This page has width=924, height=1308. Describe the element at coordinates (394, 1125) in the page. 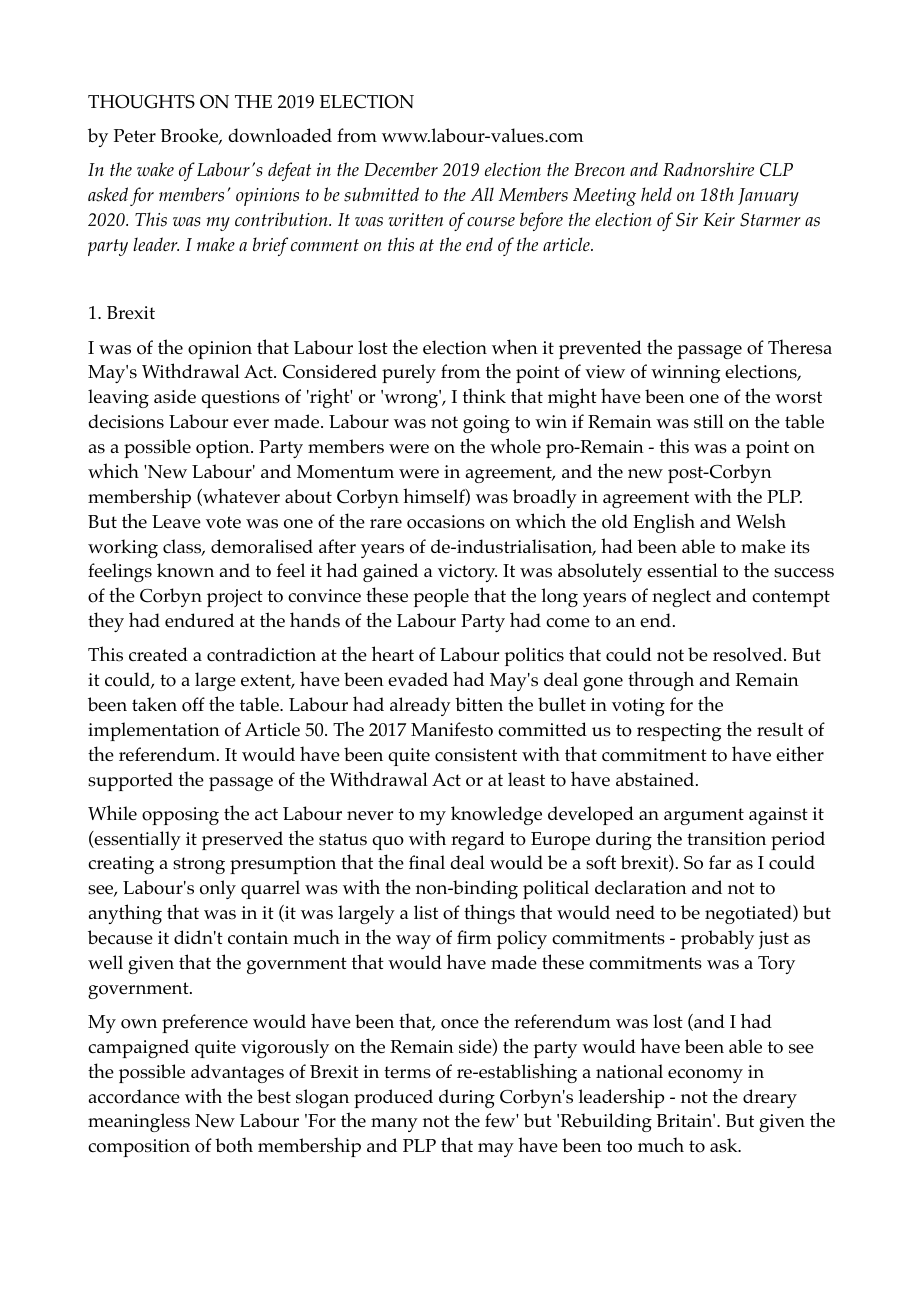

I see `many` at that location.
